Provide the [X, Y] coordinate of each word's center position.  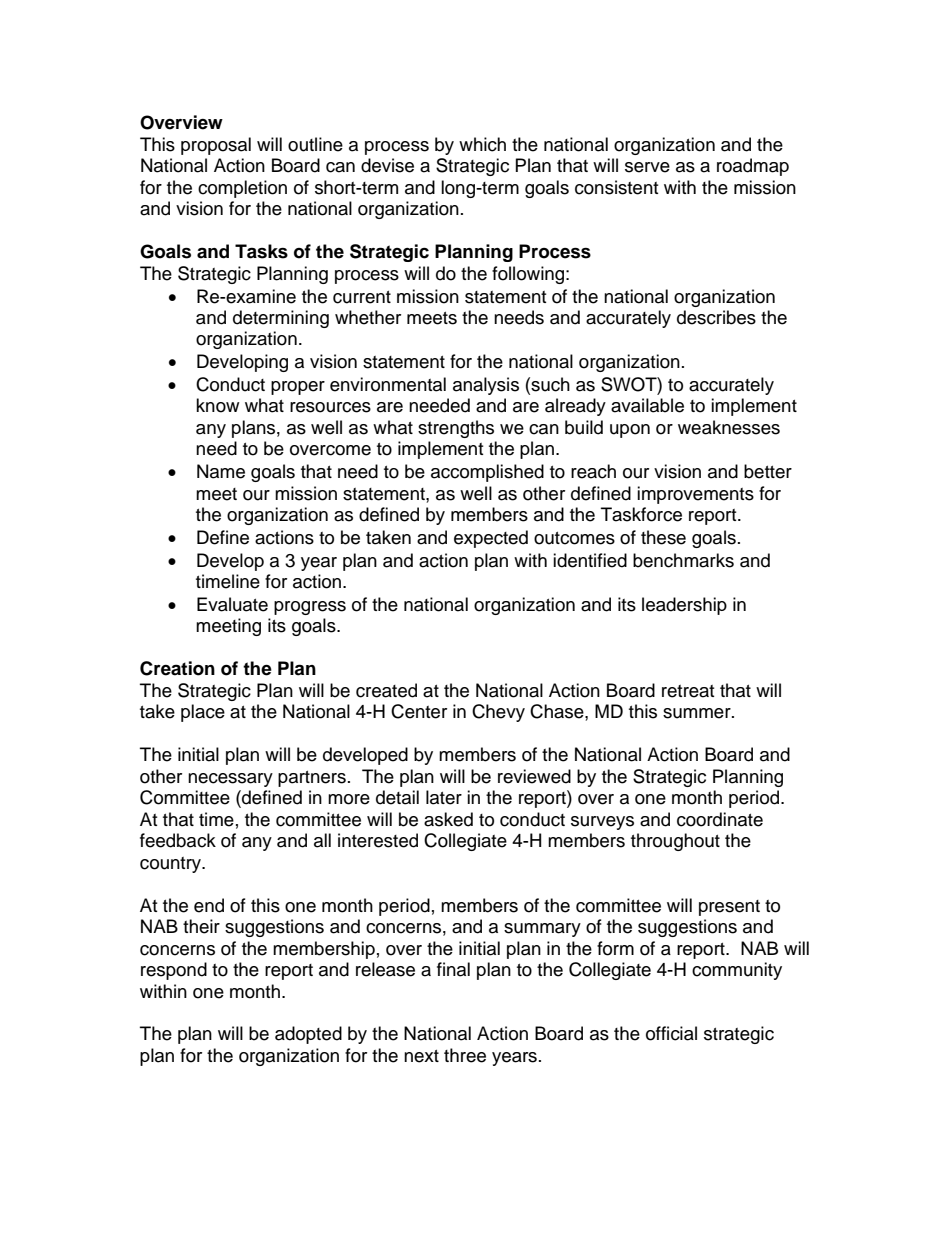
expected [491, 539]
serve [647, 167]
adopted [308, 1035]
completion [242, 189]
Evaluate [232, 604]
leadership [684, 606]
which [482, 144]
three [465, 1055]
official [671, 1033]
